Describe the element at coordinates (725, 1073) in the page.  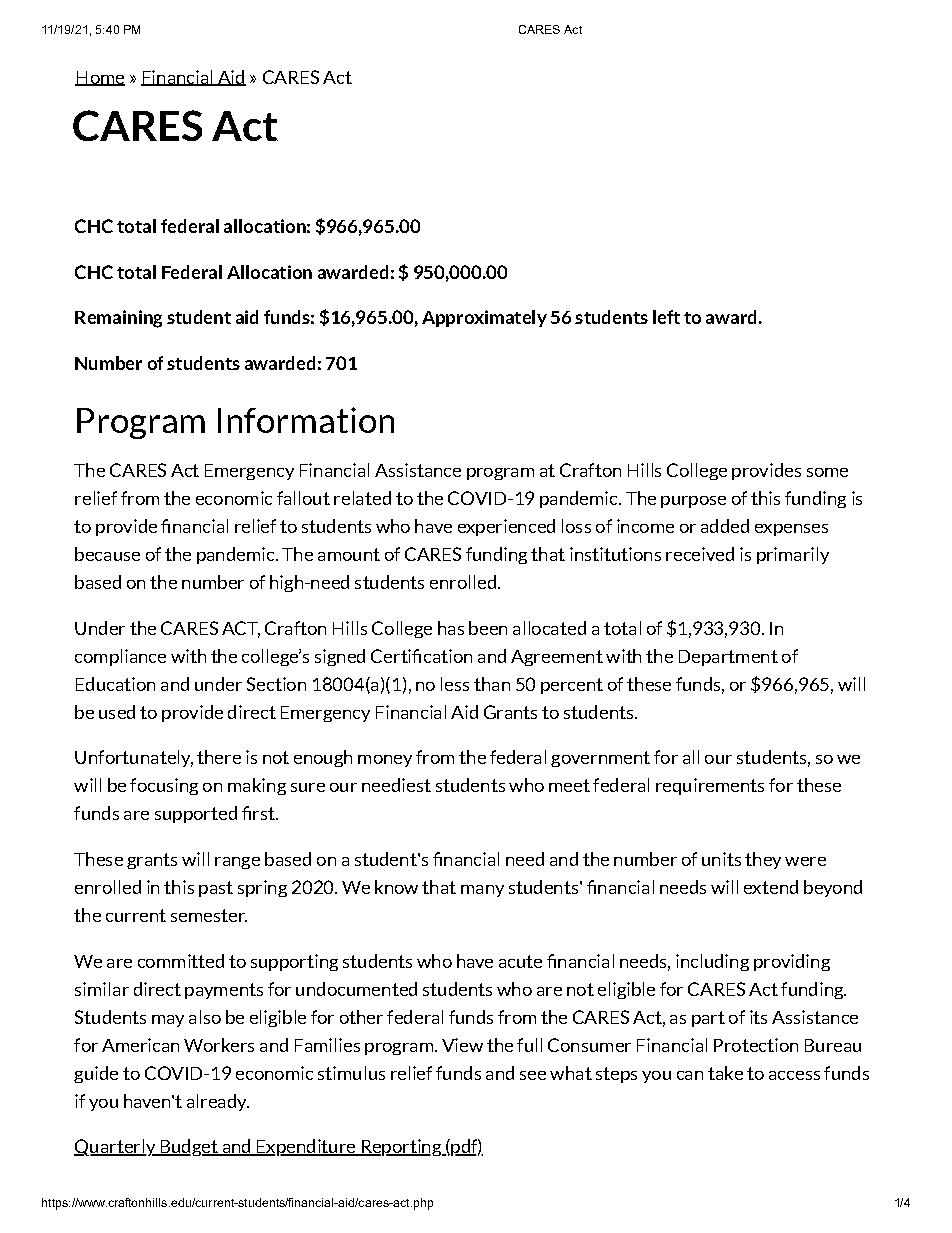
I see `take` at that location.
